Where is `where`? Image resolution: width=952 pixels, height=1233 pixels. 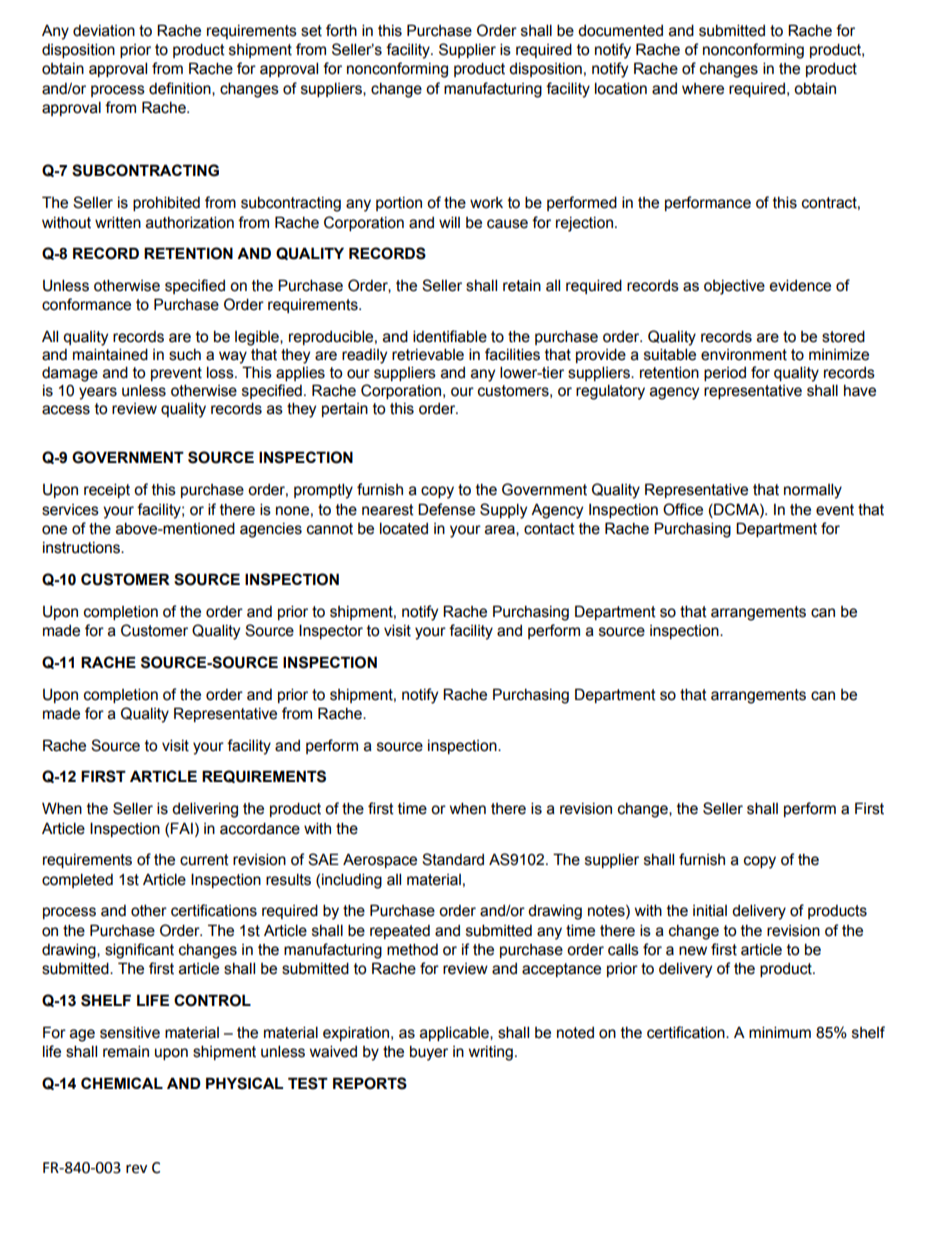
where is located at coordinates (703, 89).
